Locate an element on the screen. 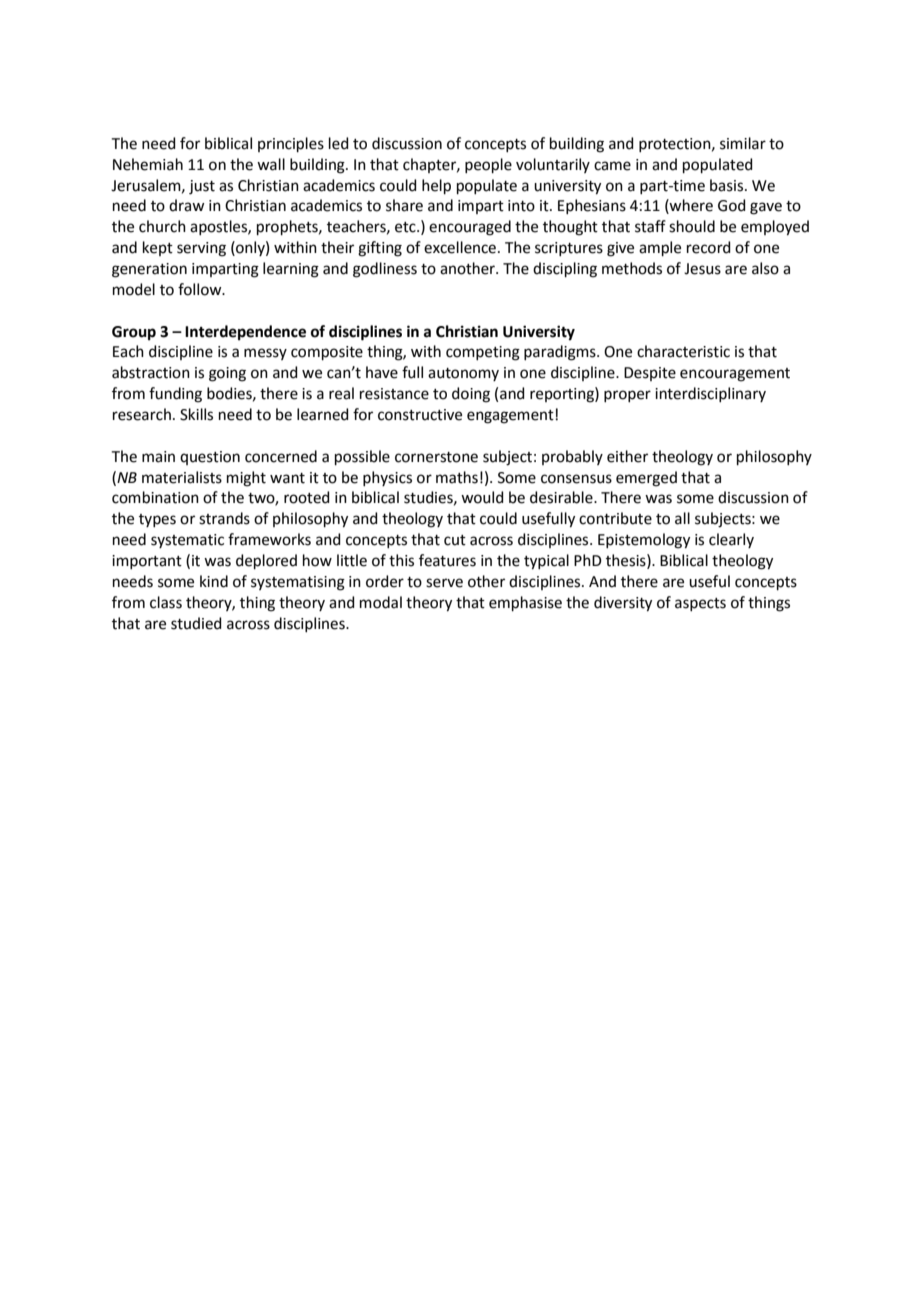 This screenshot has width=924, height=1308. similar is located at coordinates (743, 143).
